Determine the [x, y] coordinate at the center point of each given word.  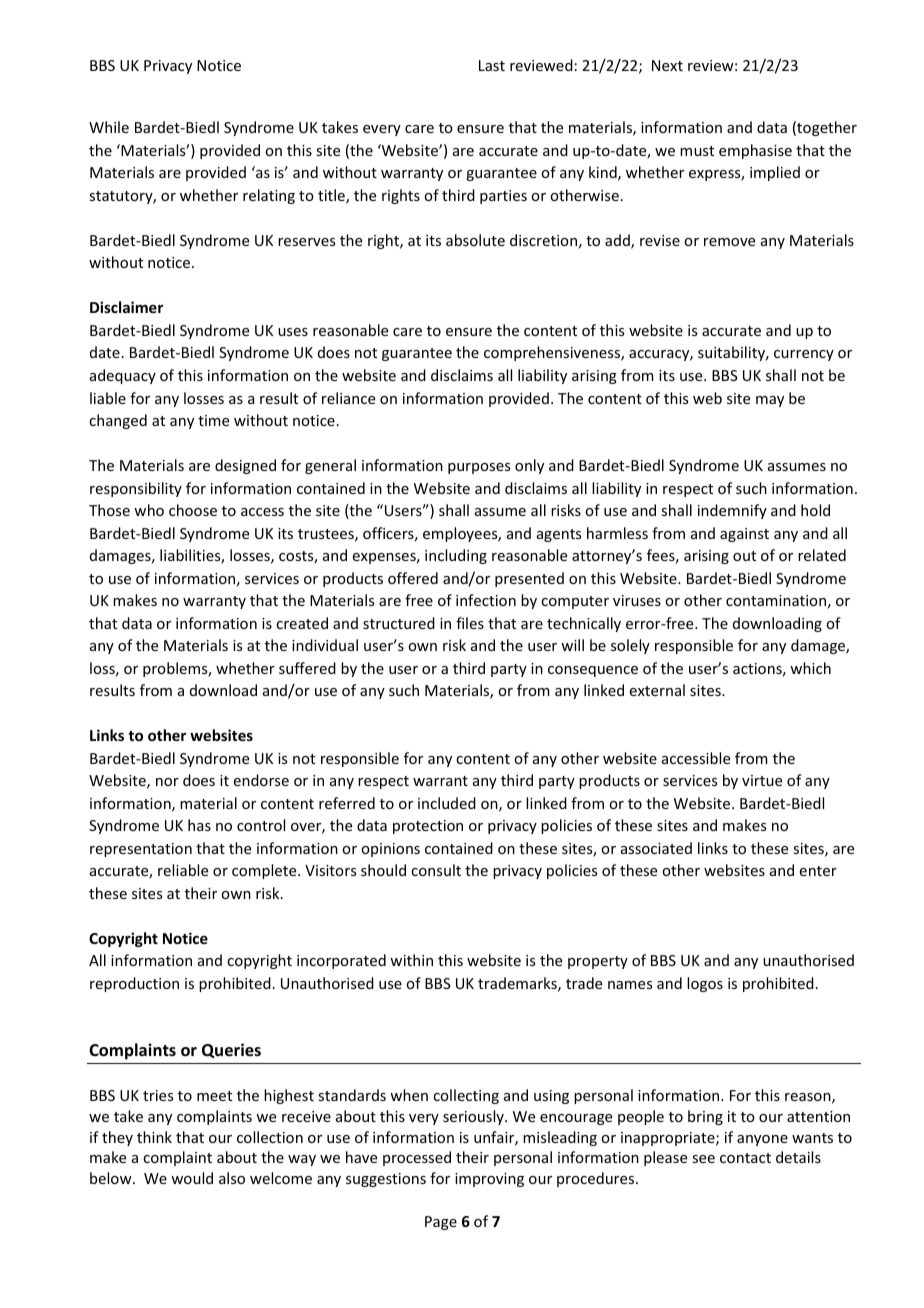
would [192, 1178]
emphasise [755, 151]
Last [492, 65]
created [302, 623]
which [810, 668]
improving [489, 1180]
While [109, 127]
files [470, 623]
